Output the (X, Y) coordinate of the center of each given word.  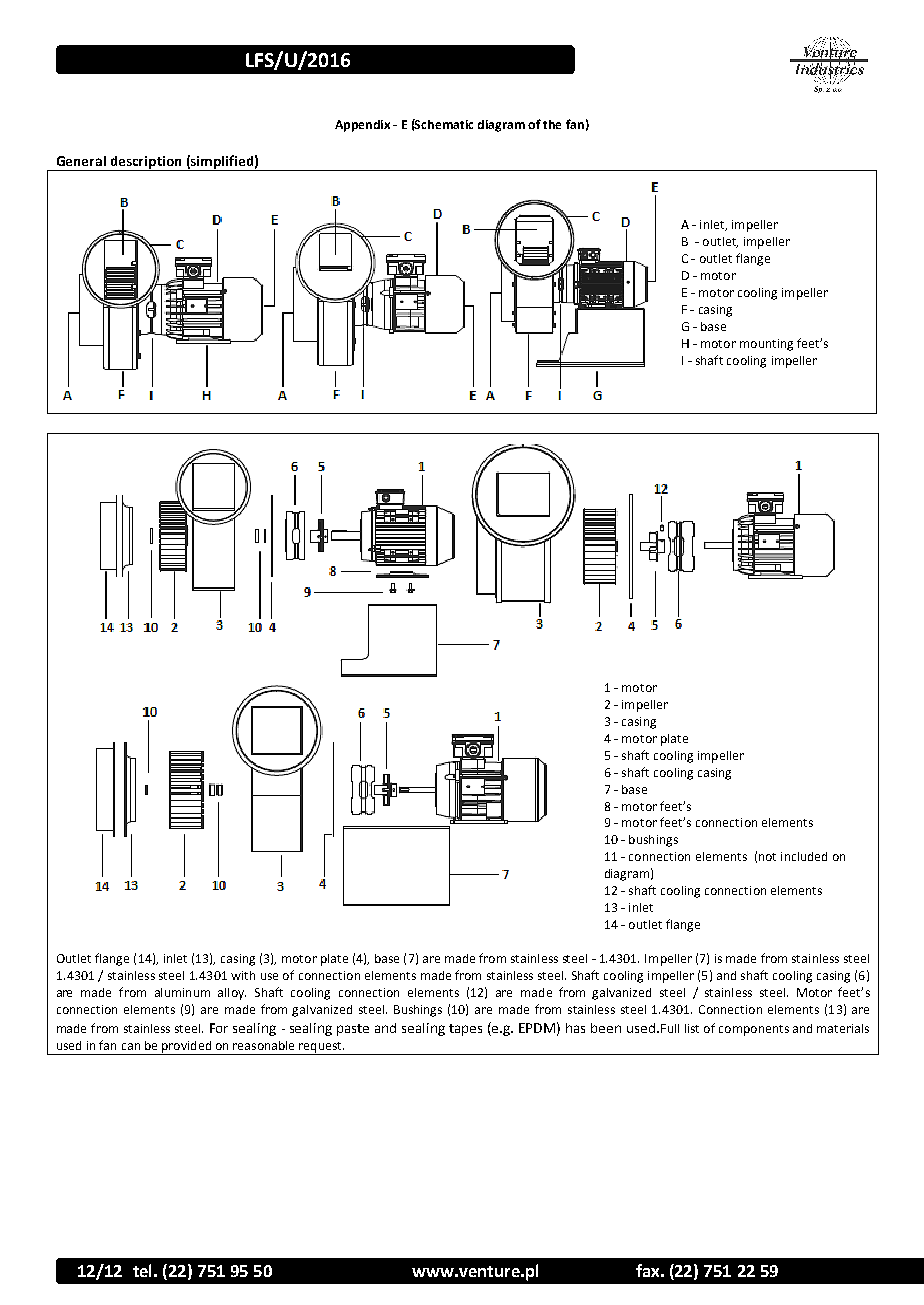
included (804, 856)
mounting (766, 345)
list (692, 1028)
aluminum (182, 992)
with (243, 975)
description (146, 163)
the (552, 124)
